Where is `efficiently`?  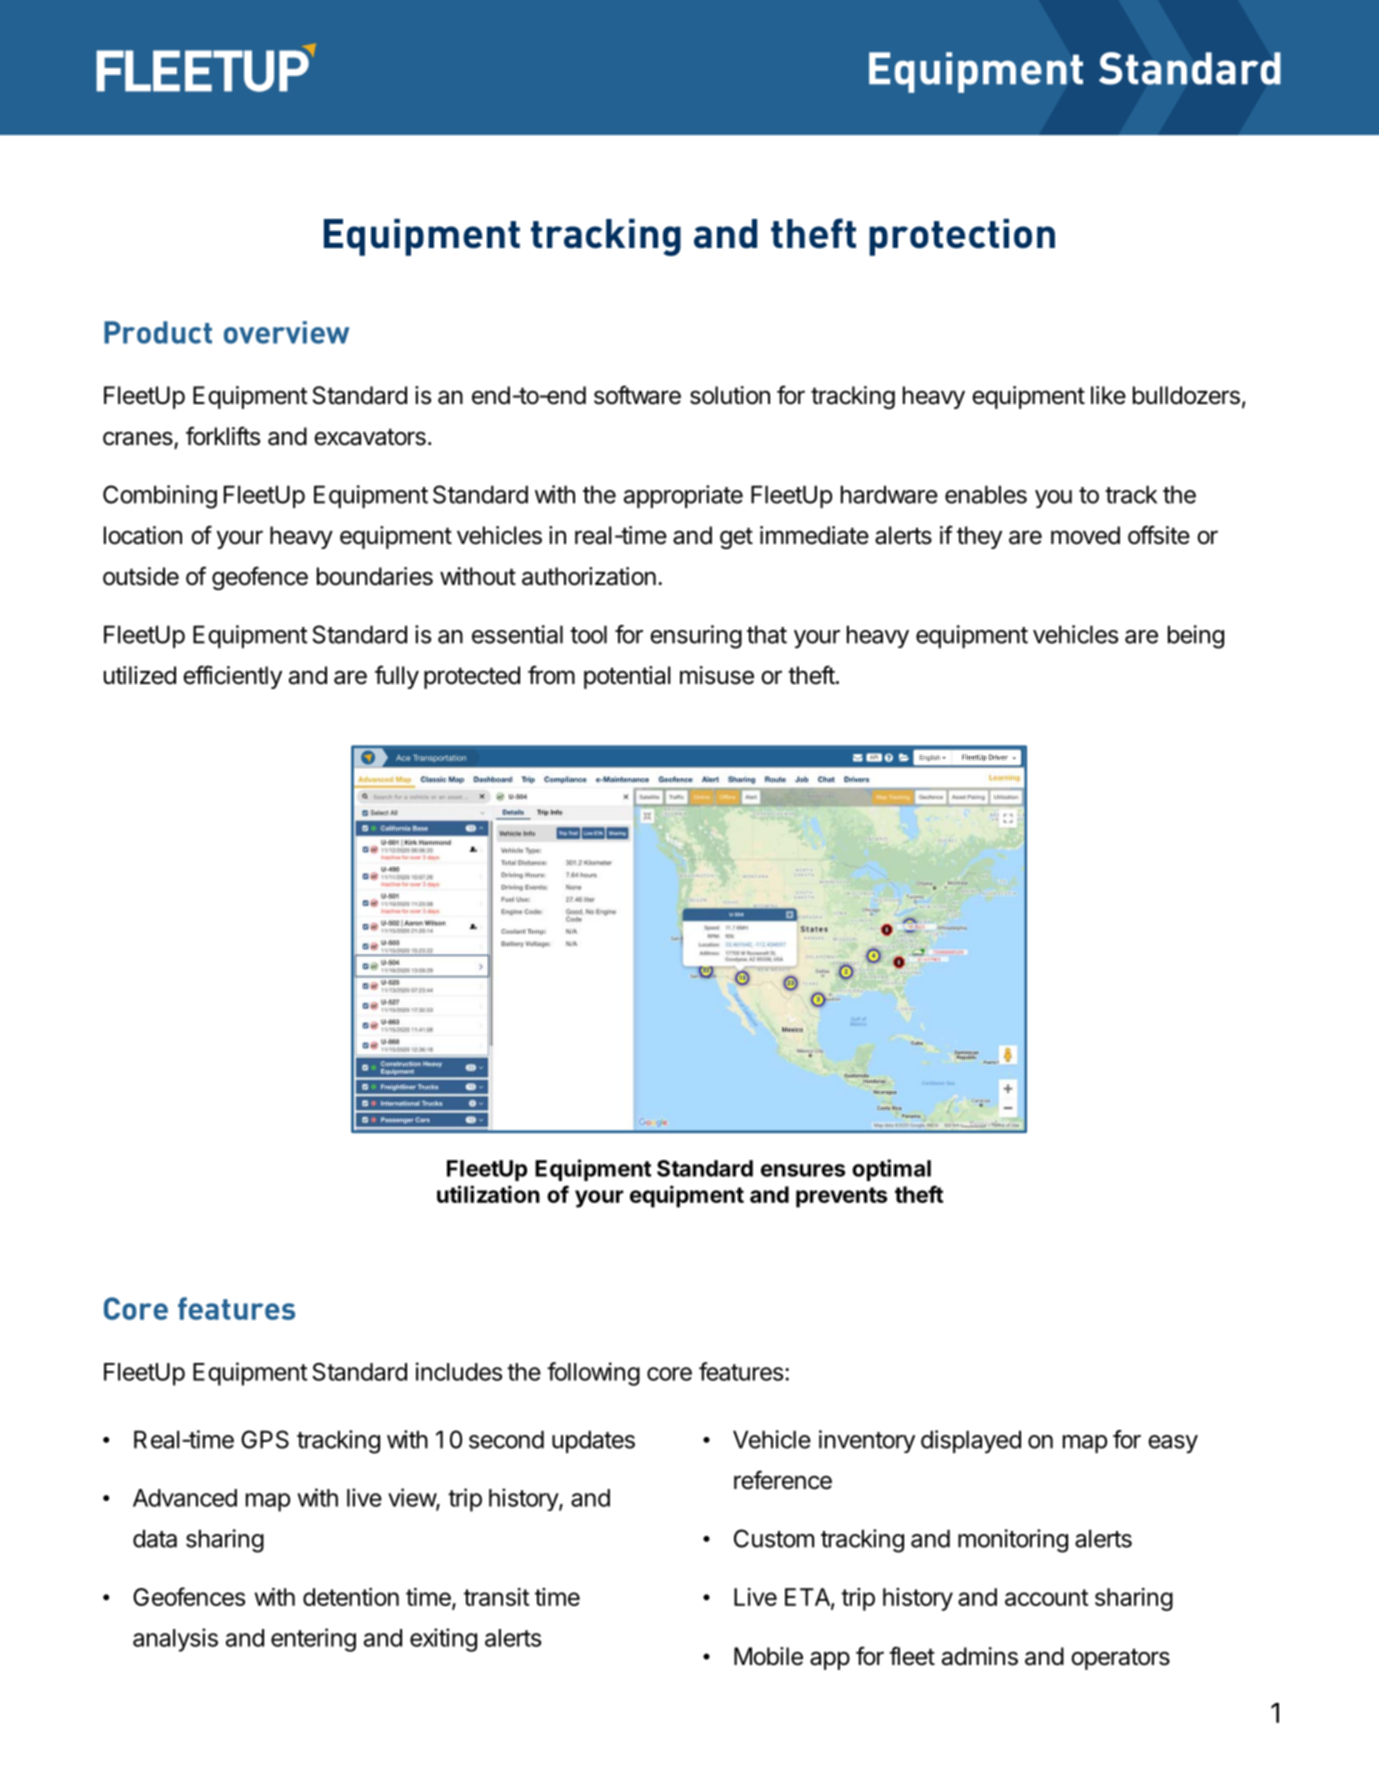 efficiently is located at coordinates (232, 677).
